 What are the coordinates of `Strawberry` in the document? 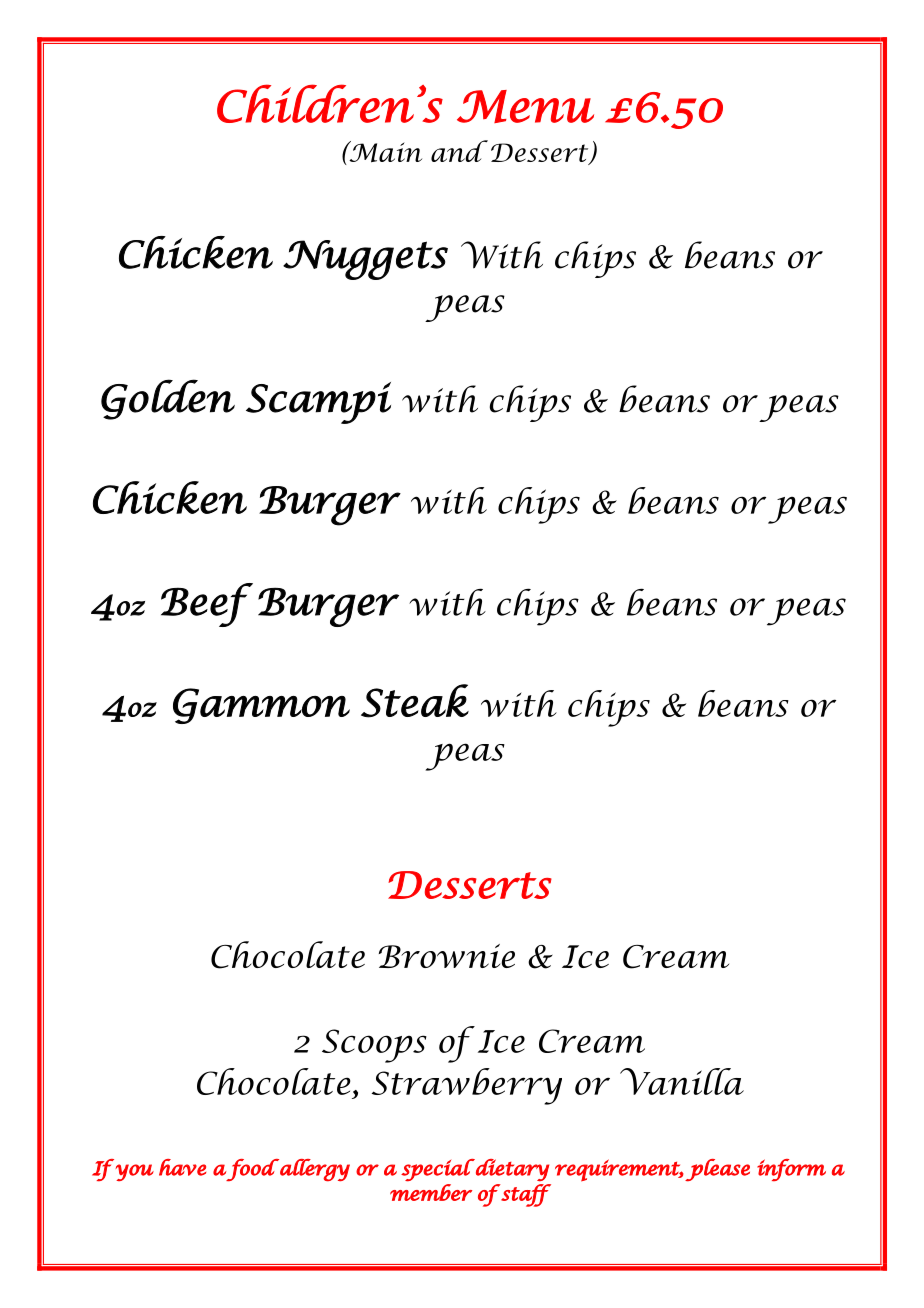 It's located at (467, 1086).
